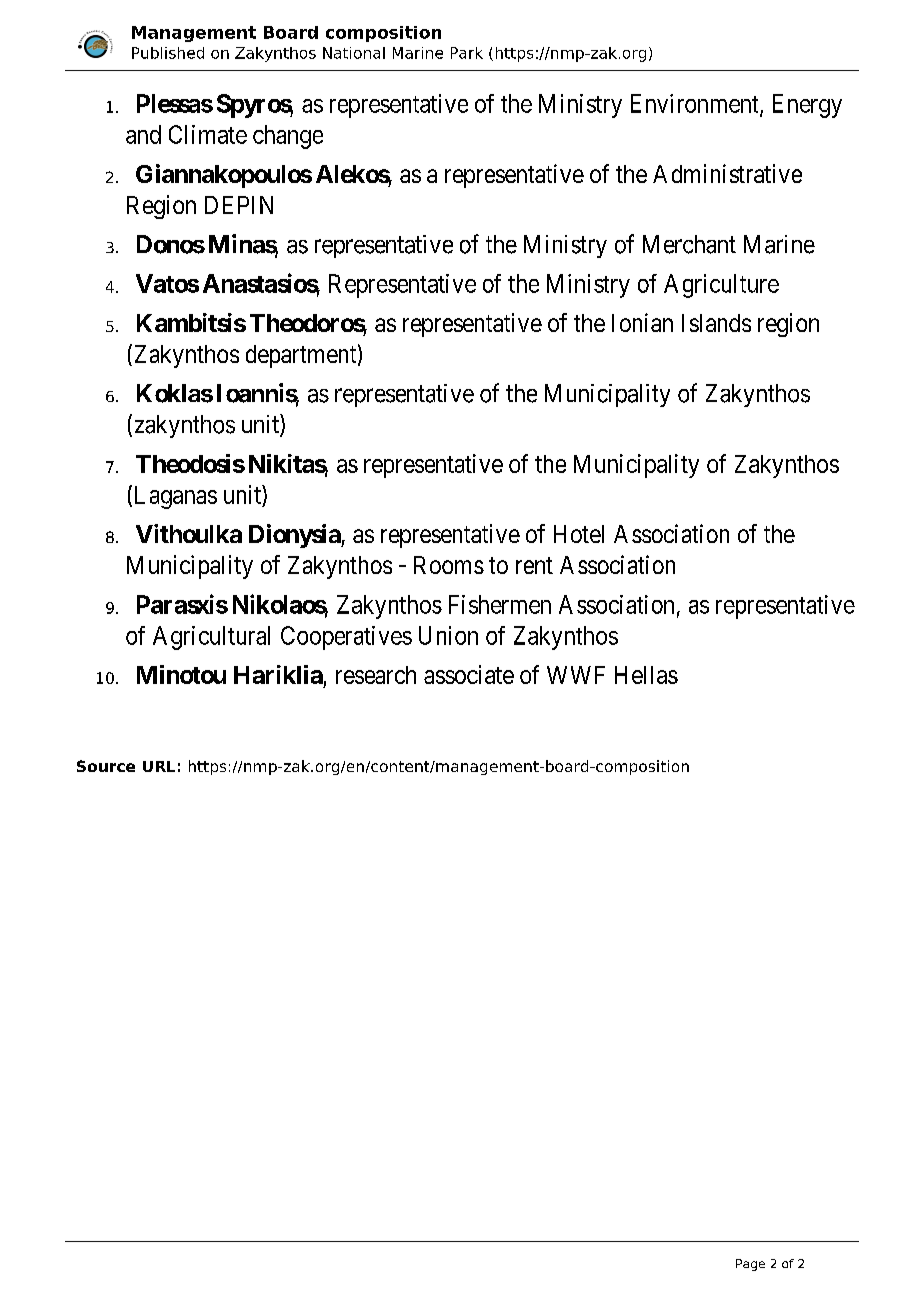  Describe the element at coordinates (579, 534) in the document. I see `Hotel` at that location.
